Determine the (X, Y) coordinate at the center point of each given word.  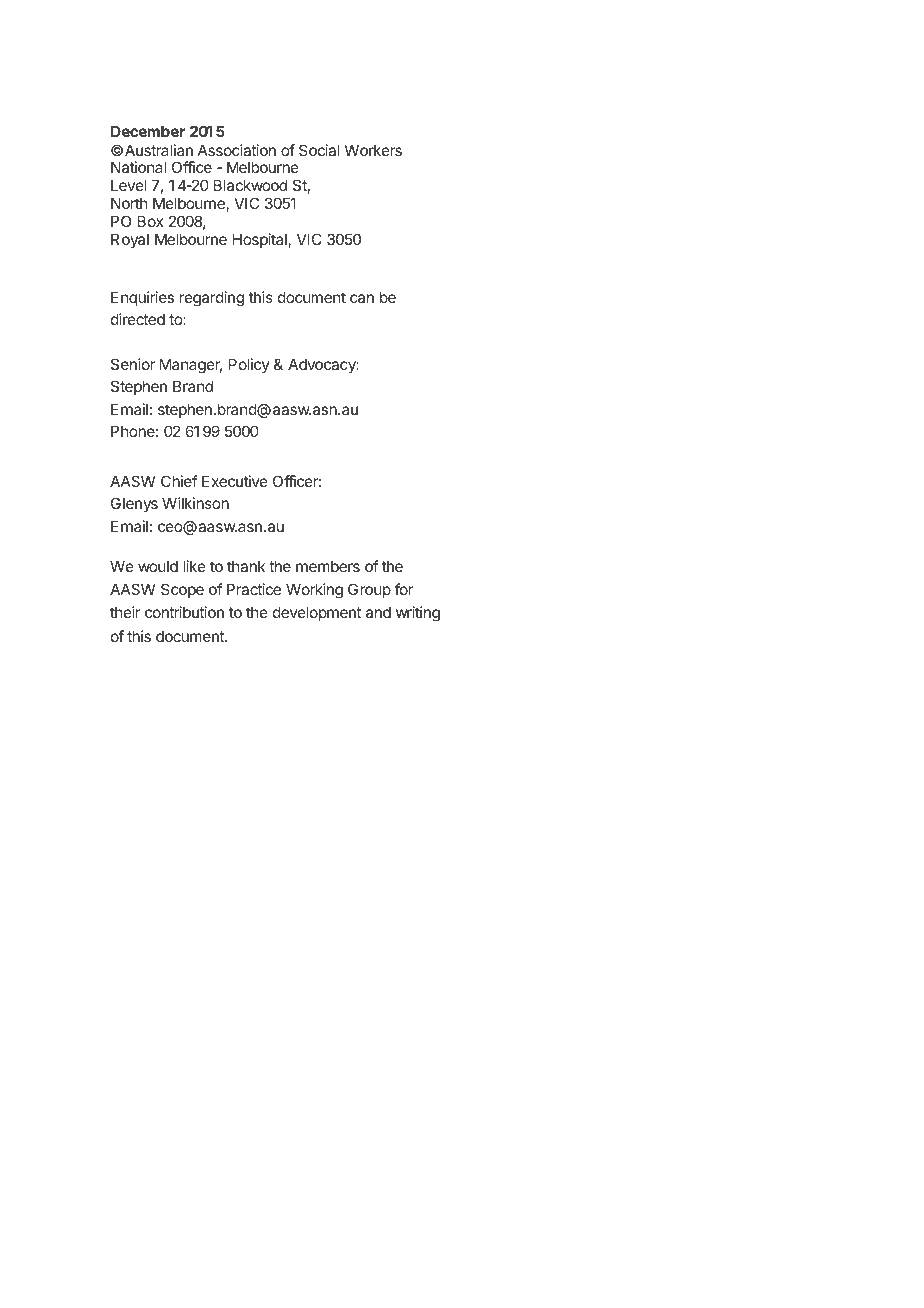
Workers (373, 150)
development (317, 613)
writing (418, 614)
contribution (184, 612)
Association (237, 150)
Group (369, 590)
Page (796, 1280)
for (404, 589)
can (362, 298)
